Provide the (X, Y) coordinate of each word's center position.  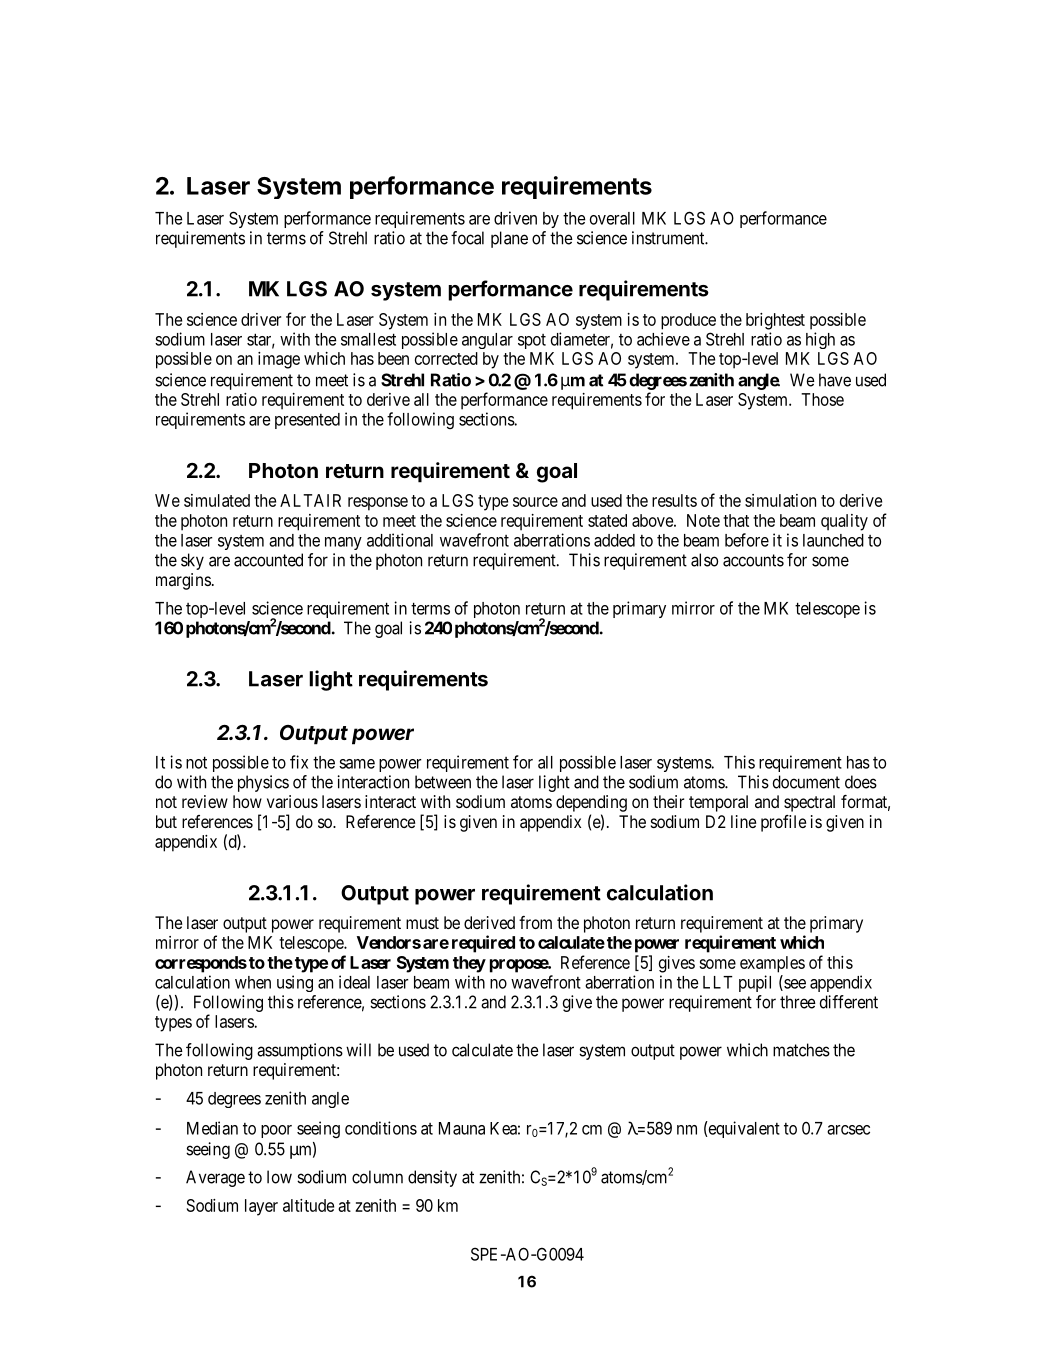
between (443, 782)
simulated (217, 500)
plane (509, 239)
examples (772, 964)
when (253, 982)
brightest (775, 321)
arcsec (848, 1130)
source (535, 502)
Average (215, 1178)
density (432, 1178)
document (806, 782)
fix (299, 762)
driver (261, 319)
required (483, 944)
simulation (780, 500)
